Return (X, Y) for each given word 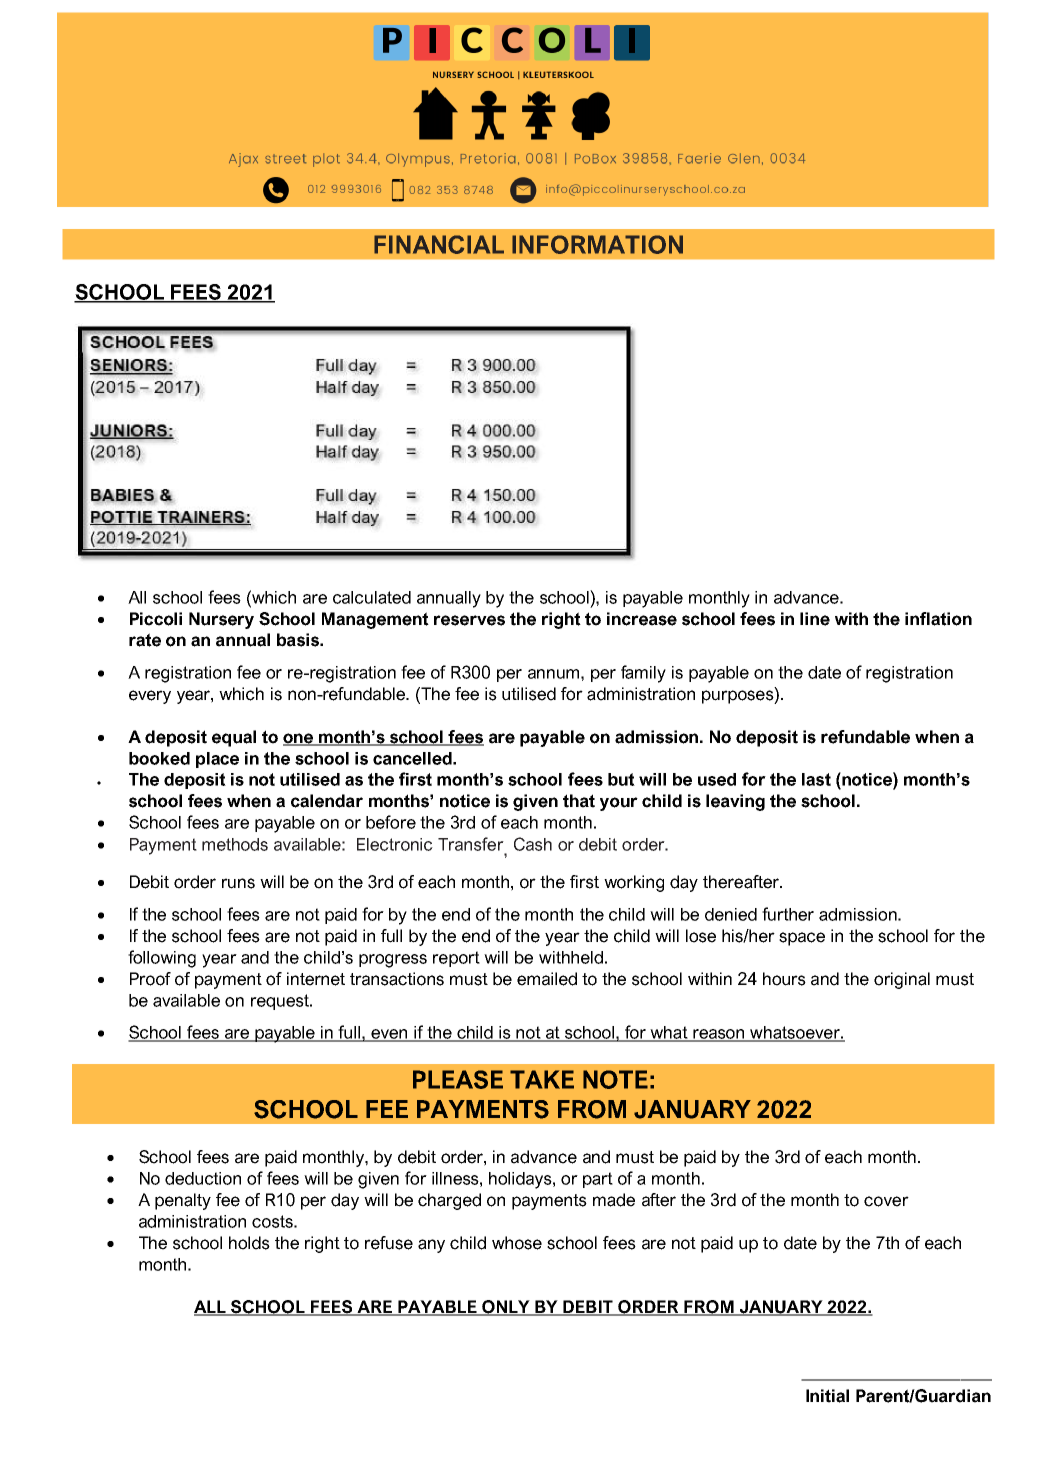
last (816, 779)
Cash (533, 844)
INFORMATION (597, 244)
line (815, 619)
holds (249, 1243)
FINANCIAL (439, 244)
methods (235, 844)
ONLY (506, 1308)
